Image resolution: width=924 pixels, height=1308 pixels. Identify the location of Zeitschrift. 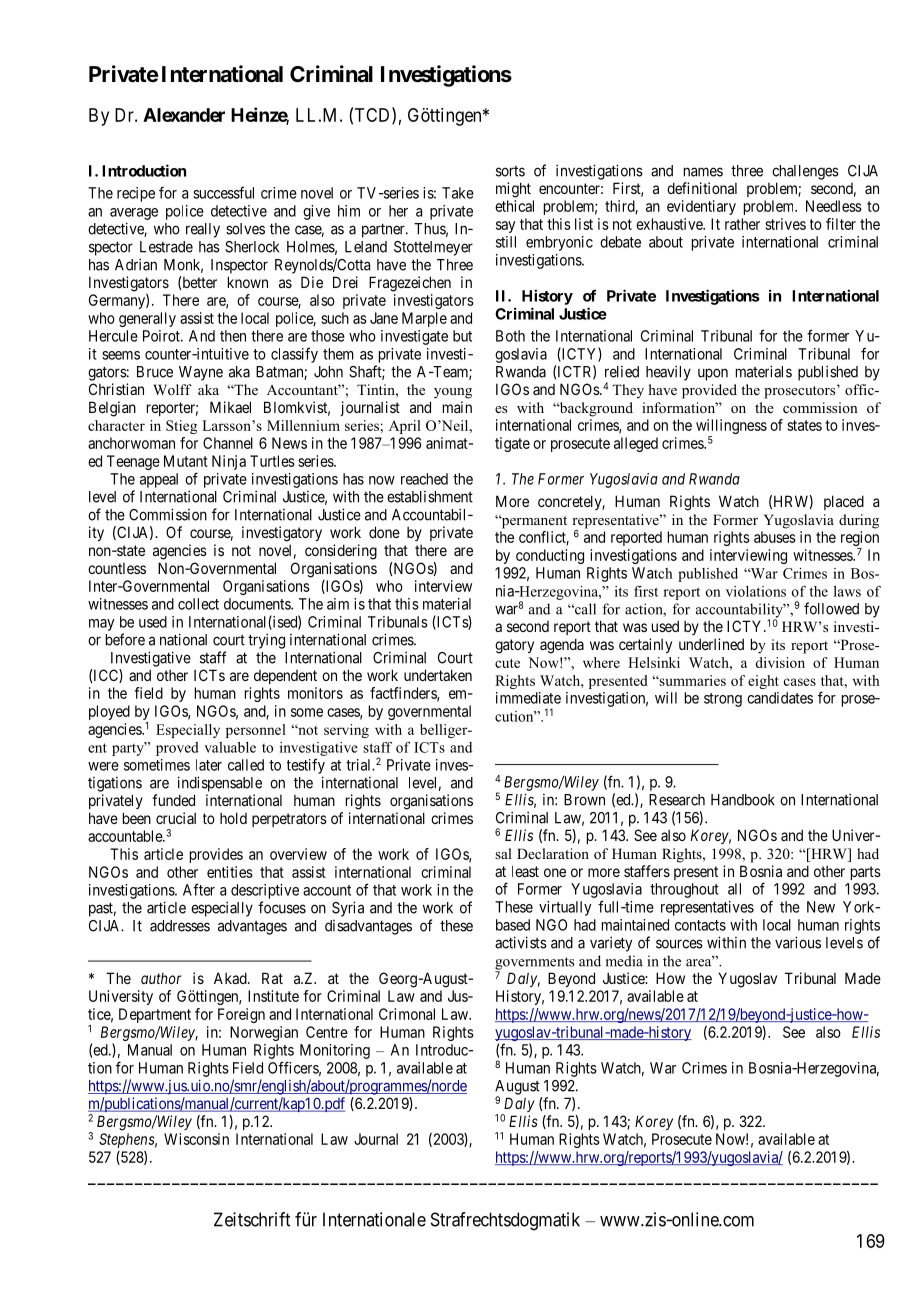
(252, 1219).
